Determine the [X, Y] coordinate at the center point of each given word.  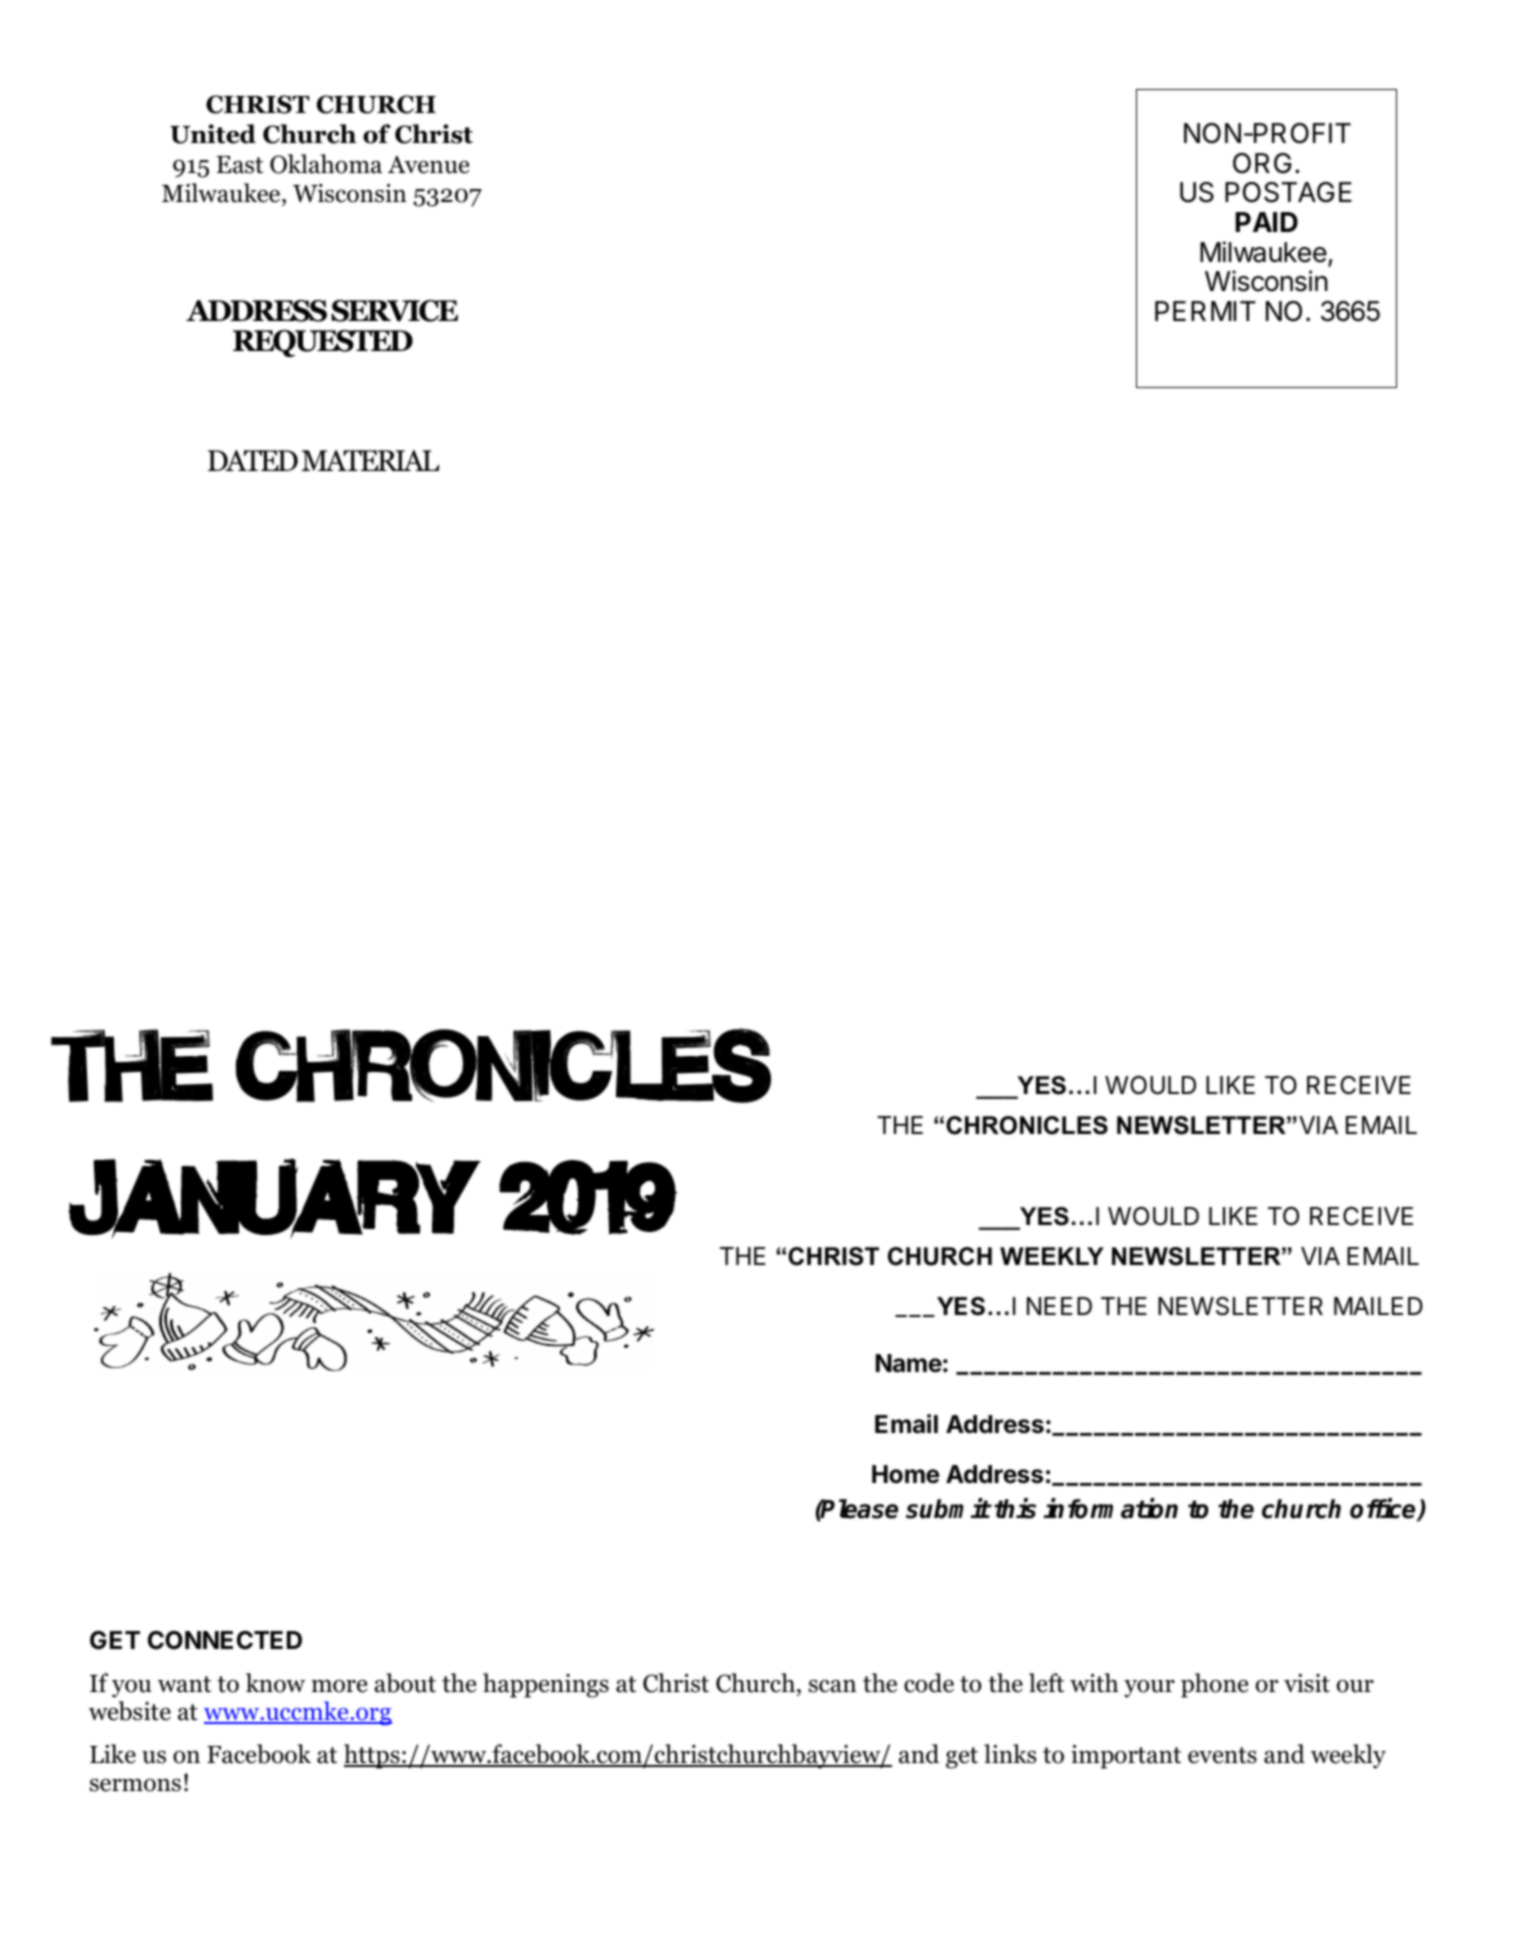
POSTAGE [1288, 192]
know [275, 1683]
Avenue [428, 165]
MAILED [1378, 1306]
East [240, 165]
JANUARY [274, 1197]
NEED [1059, 1306]
